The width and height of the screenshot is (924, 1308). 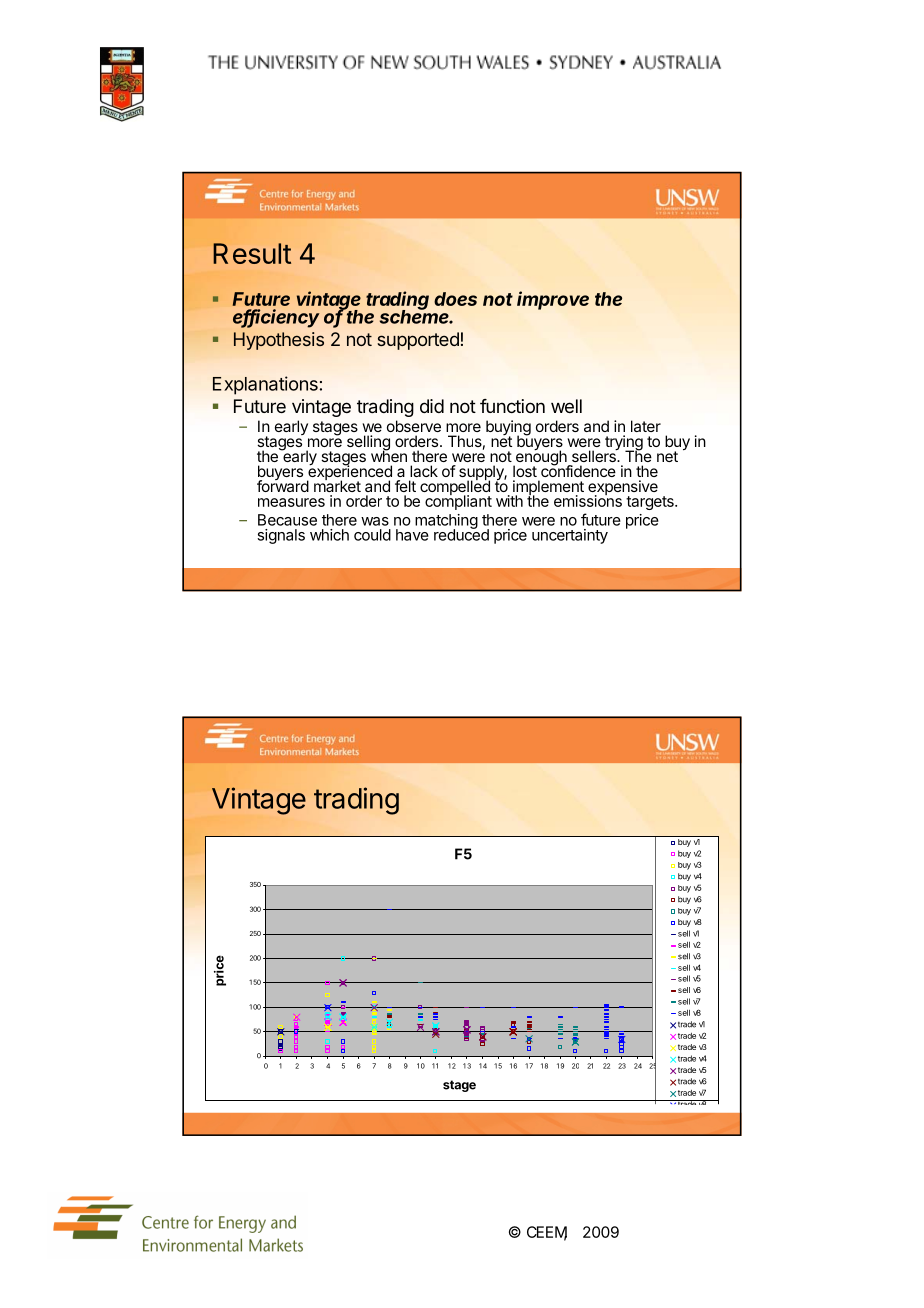 I want to click on confidence, so click(x=578, y=470).
